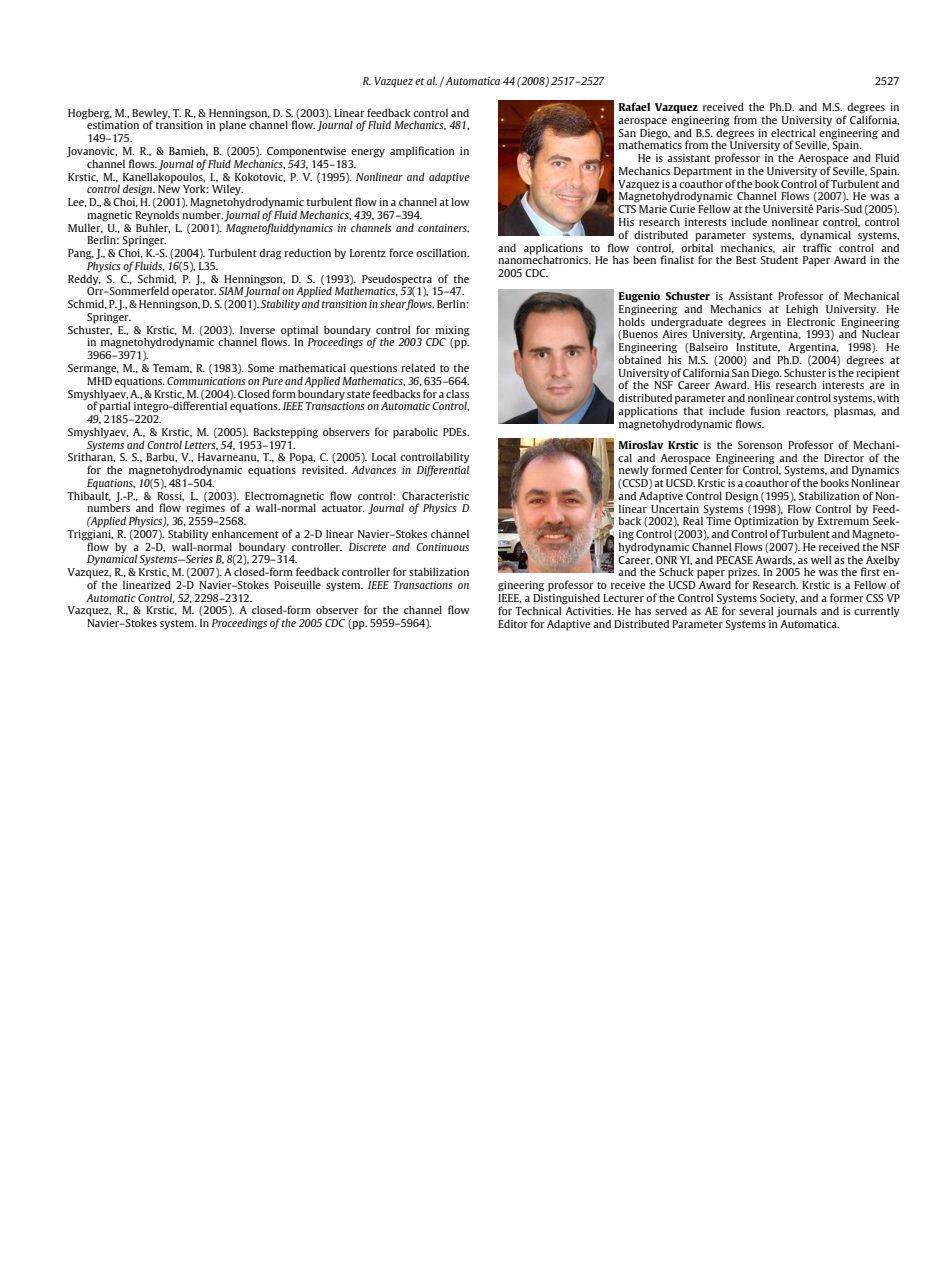  Describe the element at coordinates (778, 600) in the screenshot. I see `Society` at that location.
